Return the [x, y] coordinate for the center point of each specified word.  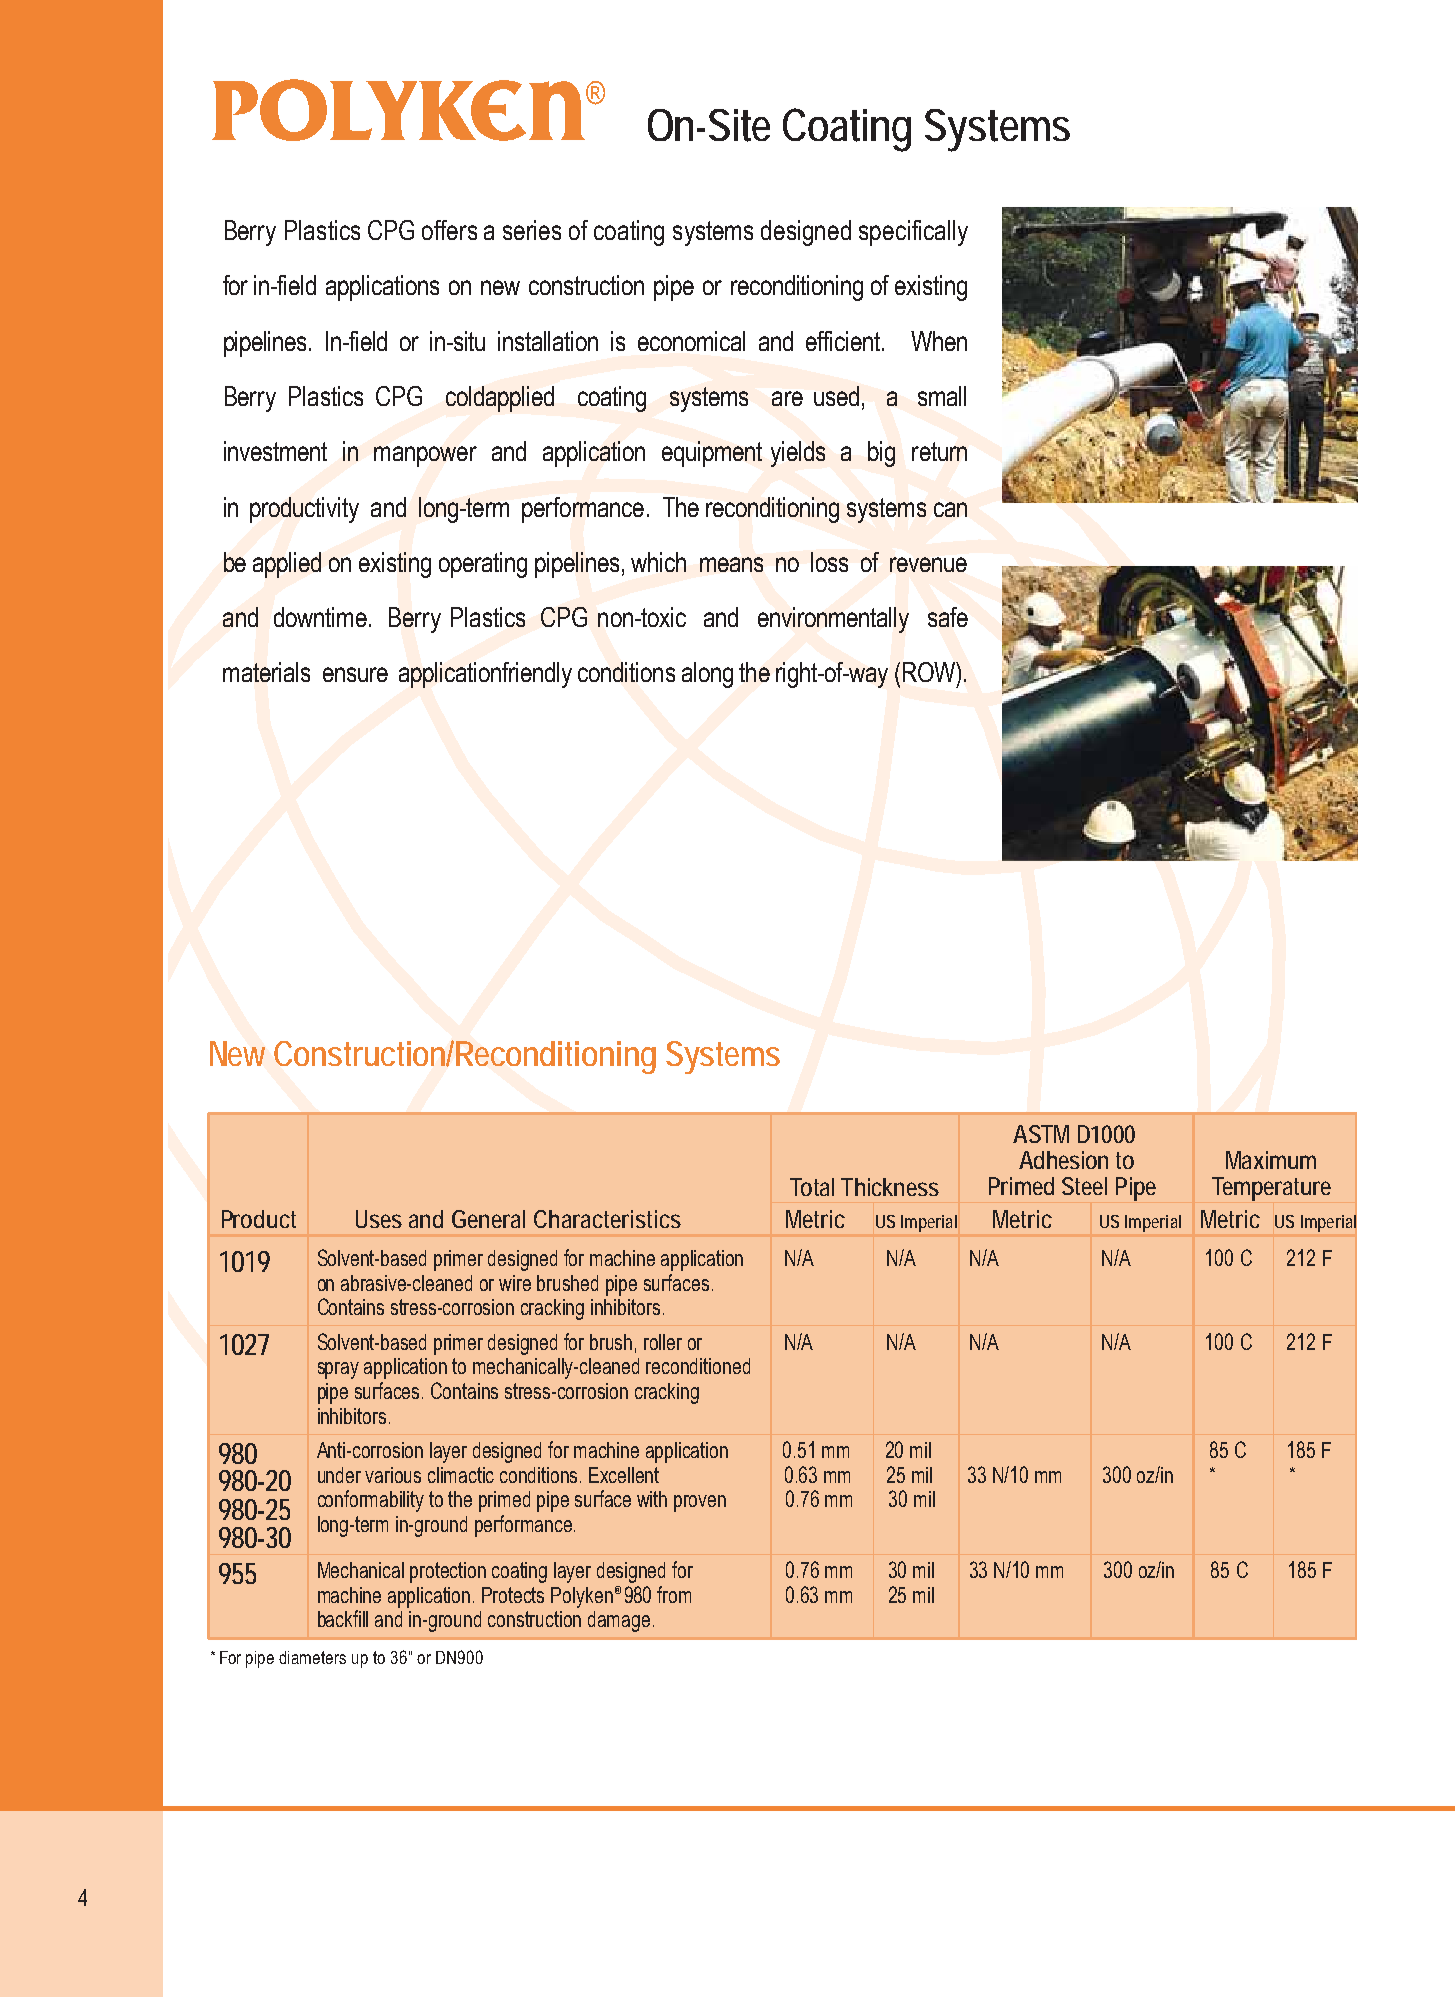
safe [948, 617]
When [939, 341]
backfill [343, 1618]
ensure [355, 674]
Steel [1084, 1186]
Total [812, 1187]
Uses [379, 1219]
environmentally [833, 620]
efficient [844, 341]
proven [700, 1503]
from [674, 1594]
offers [449, 230]
